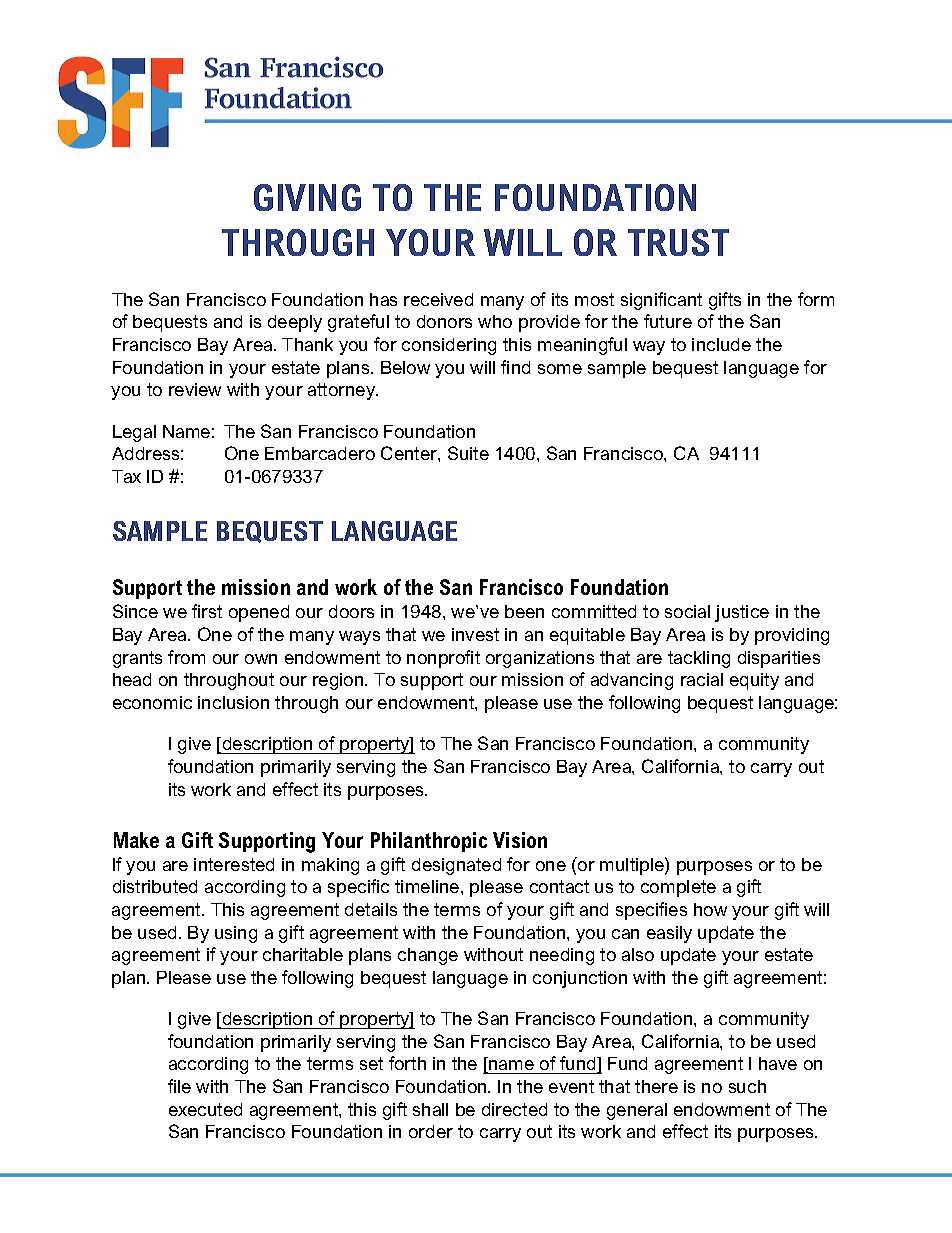  Describe the element at coordinates (754, 681) in the document. I see `equity` at that location.
